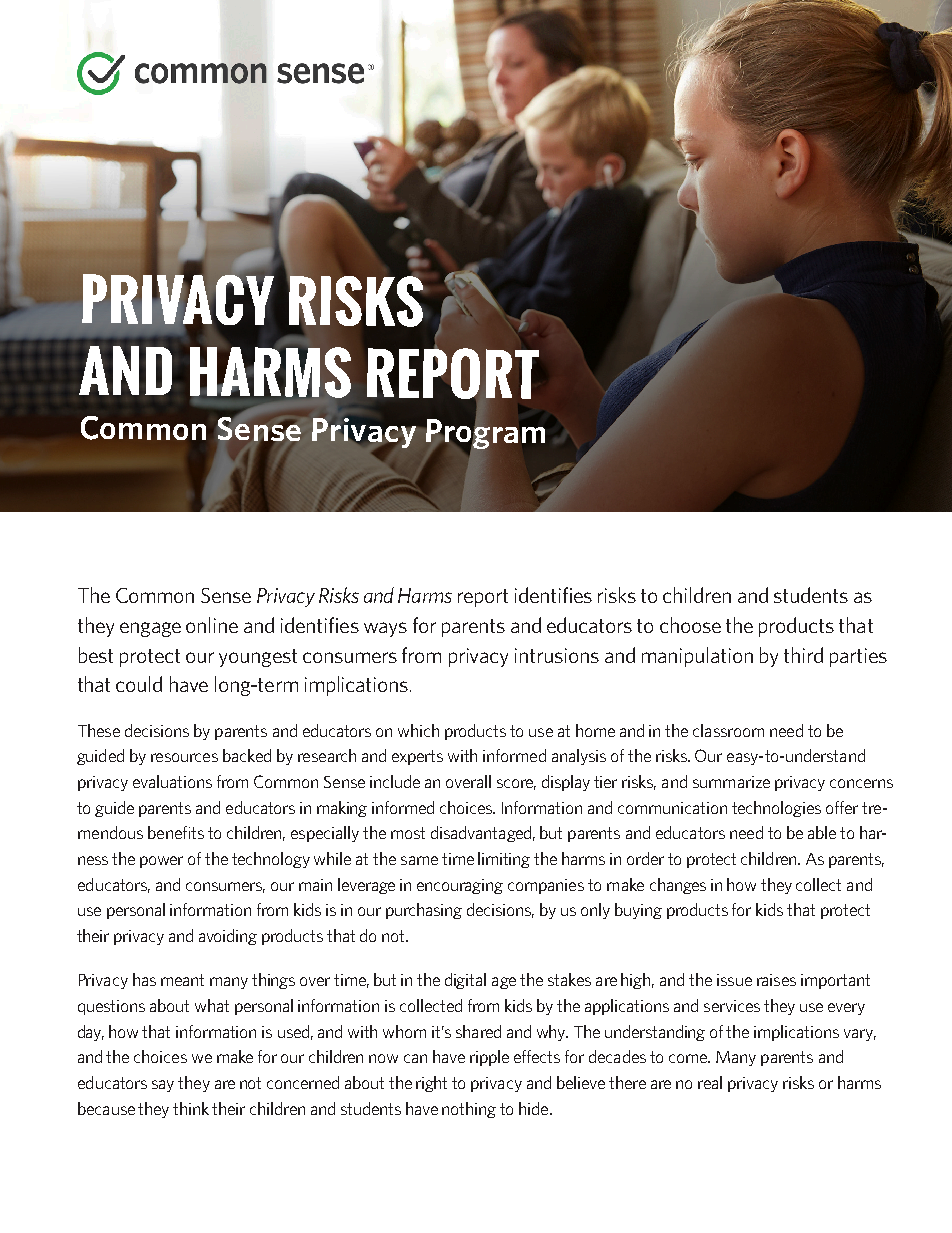 The height and width of the screenshot is (1233, 952). I want to click on real, so click(710, 1082).
